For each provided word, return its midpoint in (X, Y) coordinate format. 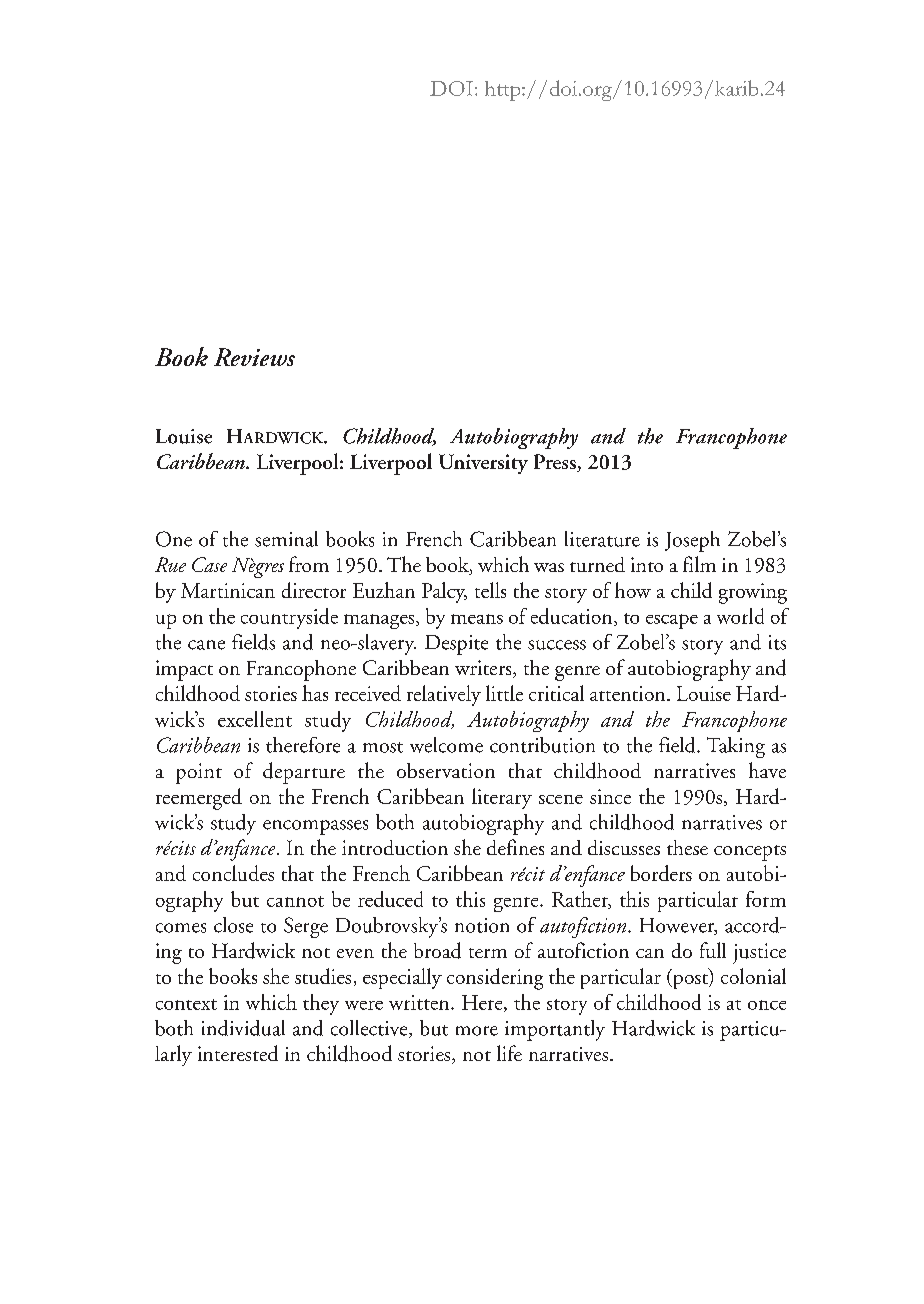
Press (556, 463)
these (687, 847)
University (483, 464)
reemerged (199, 799)
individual (243, 1028)
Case (209, 564)
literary (502, 798)
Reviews (254, 357)
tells (490, 590)
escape (672, 621)
